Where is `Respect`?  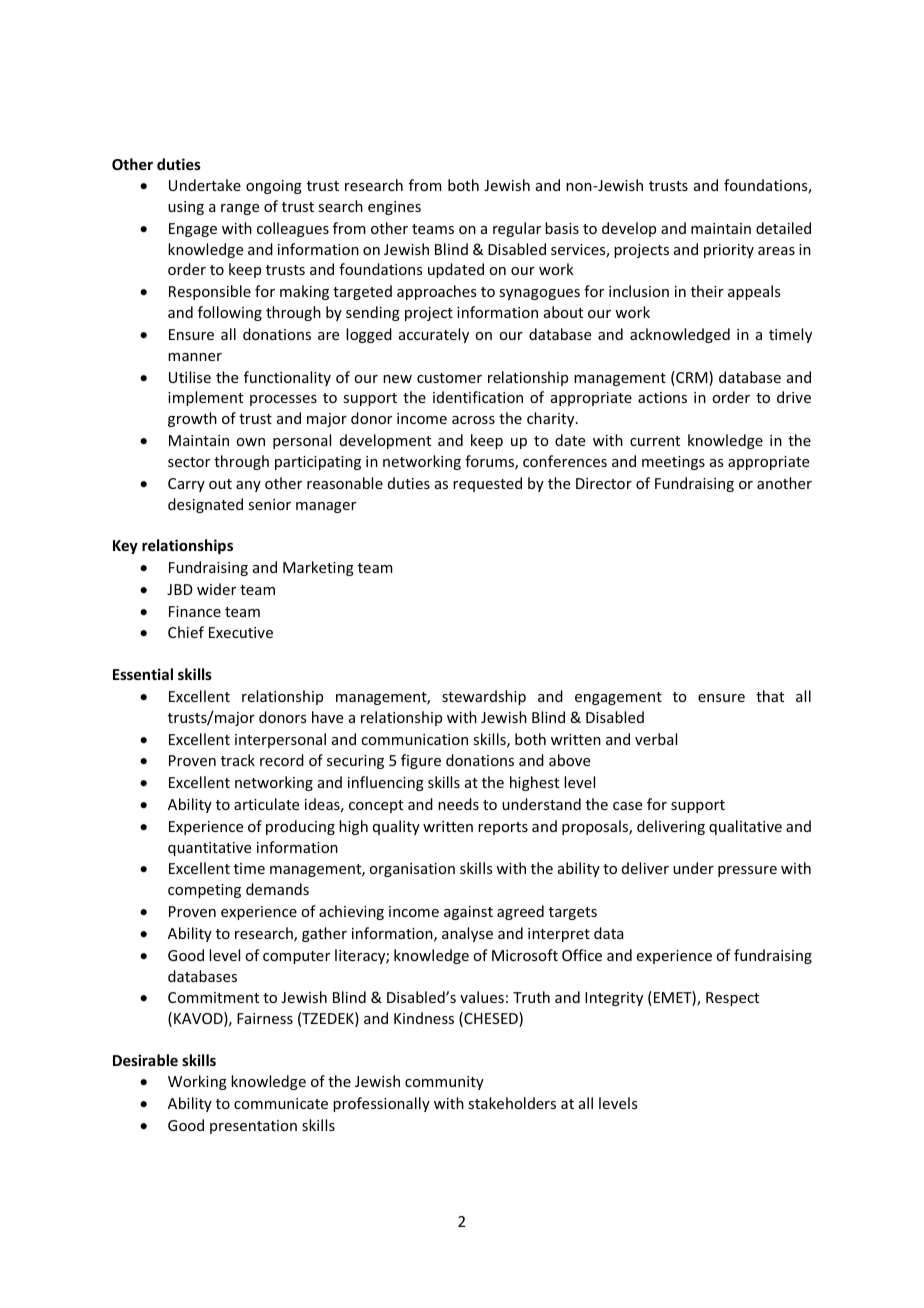 Respect is located at coordinates (732, 999).
